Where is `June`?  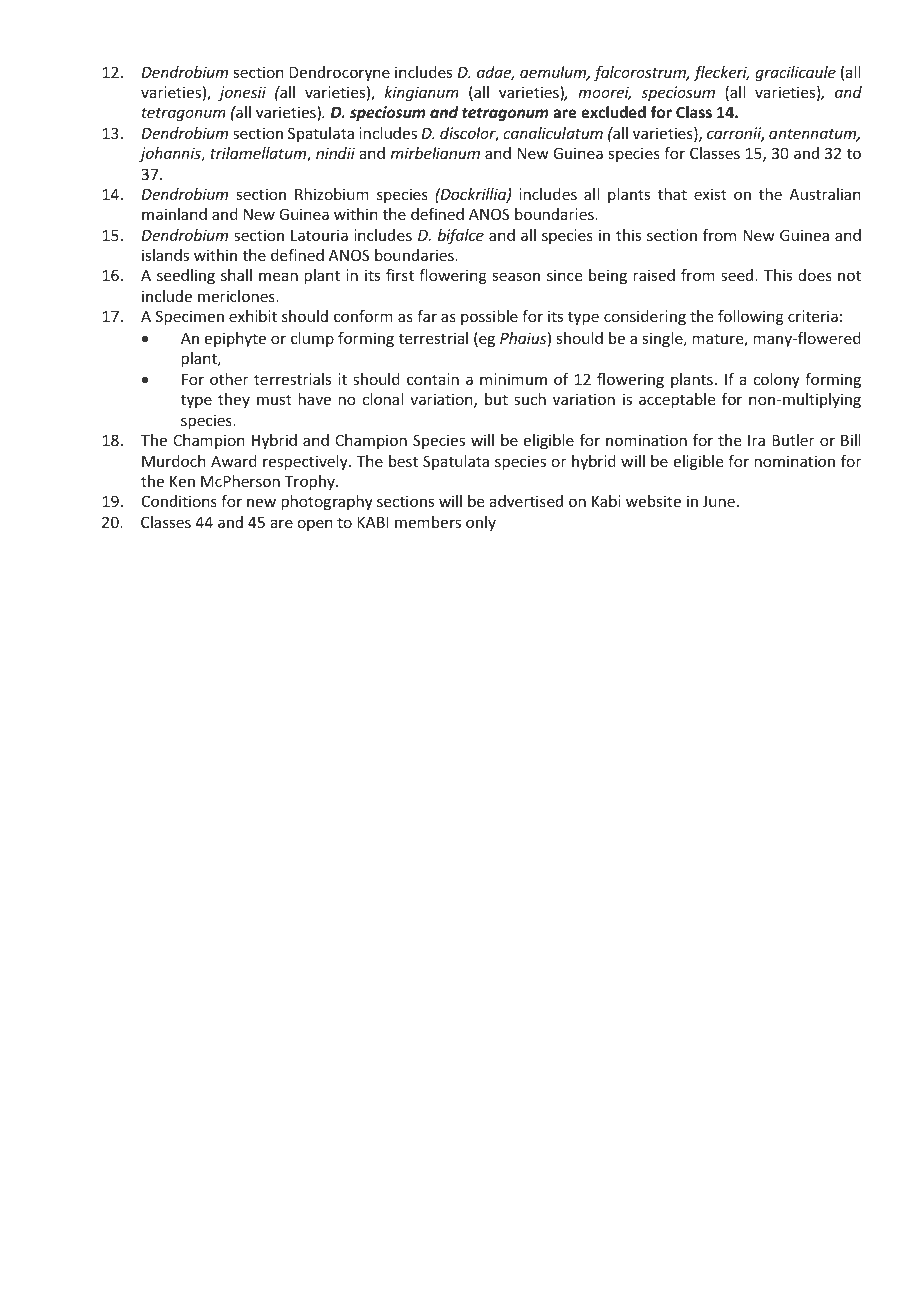 June is located at coordinates (719, 501).
